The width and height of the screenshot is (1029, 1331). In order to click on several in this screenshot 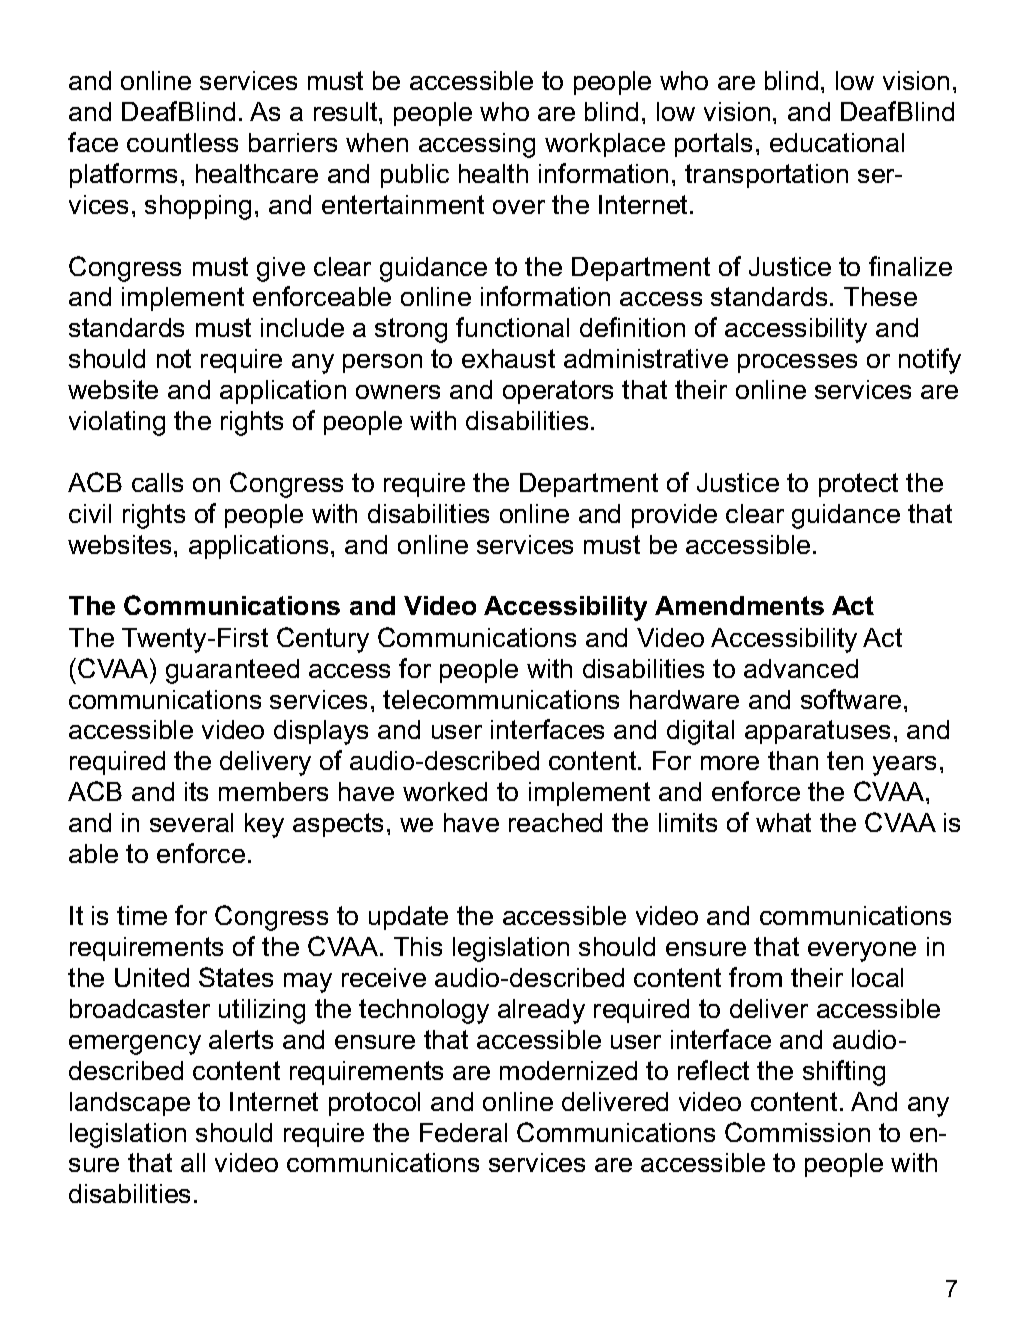, I will do `click(191, 822)`.
